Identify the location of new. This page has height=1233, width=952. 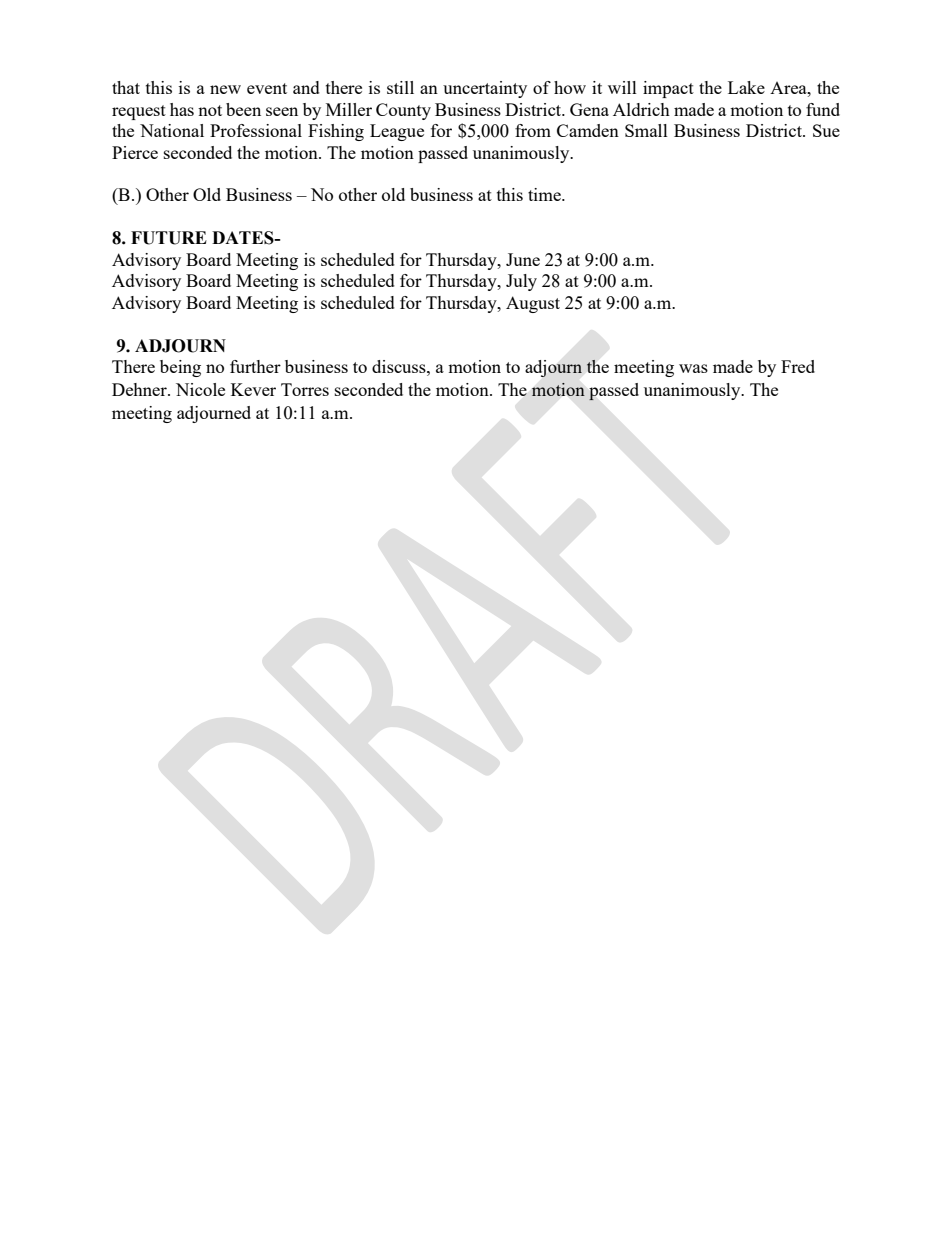
(225, 89).
